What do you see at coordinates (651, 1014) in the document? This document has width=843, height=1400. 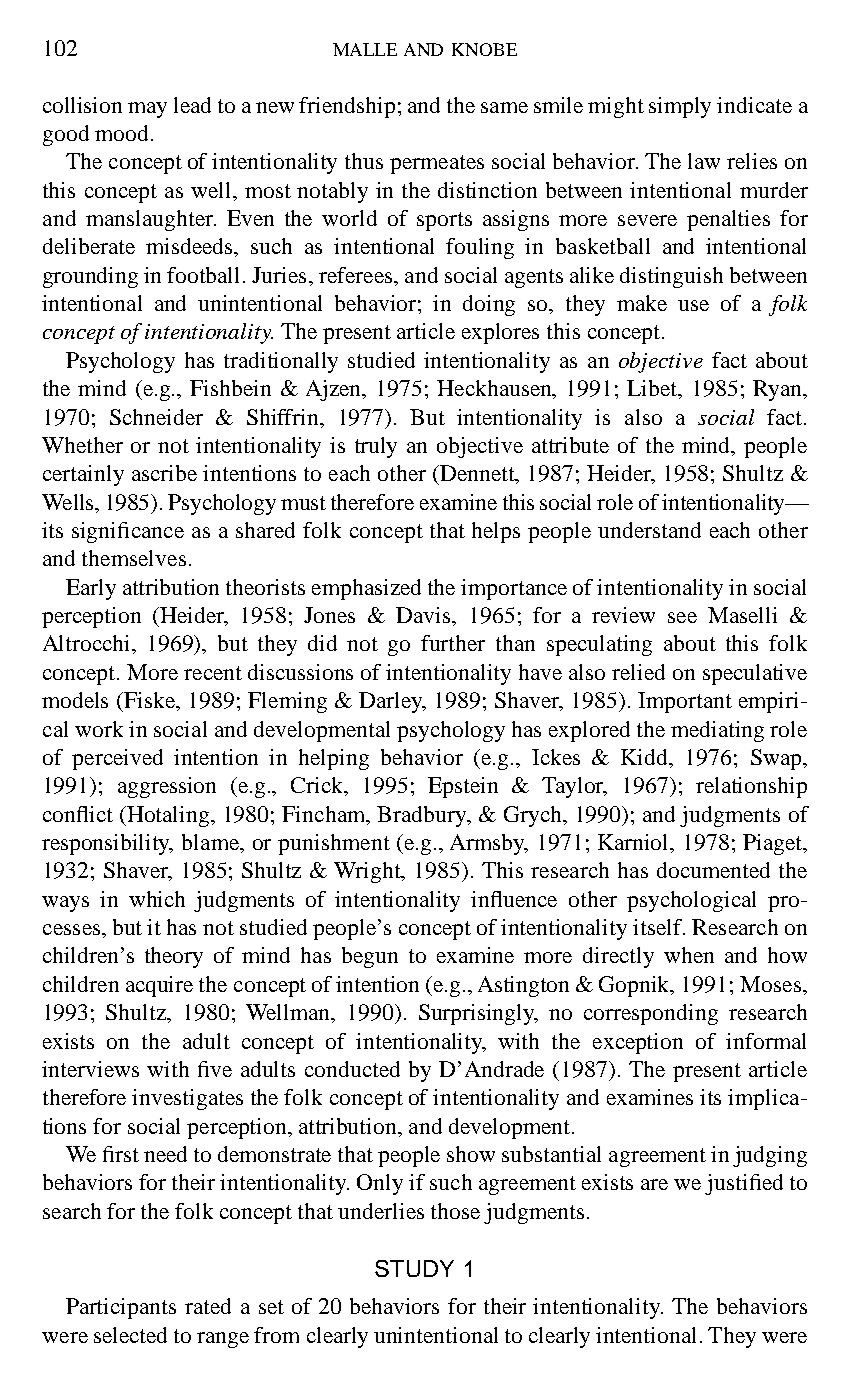 I see `corresponding` at bounding box center [651, 1014].
